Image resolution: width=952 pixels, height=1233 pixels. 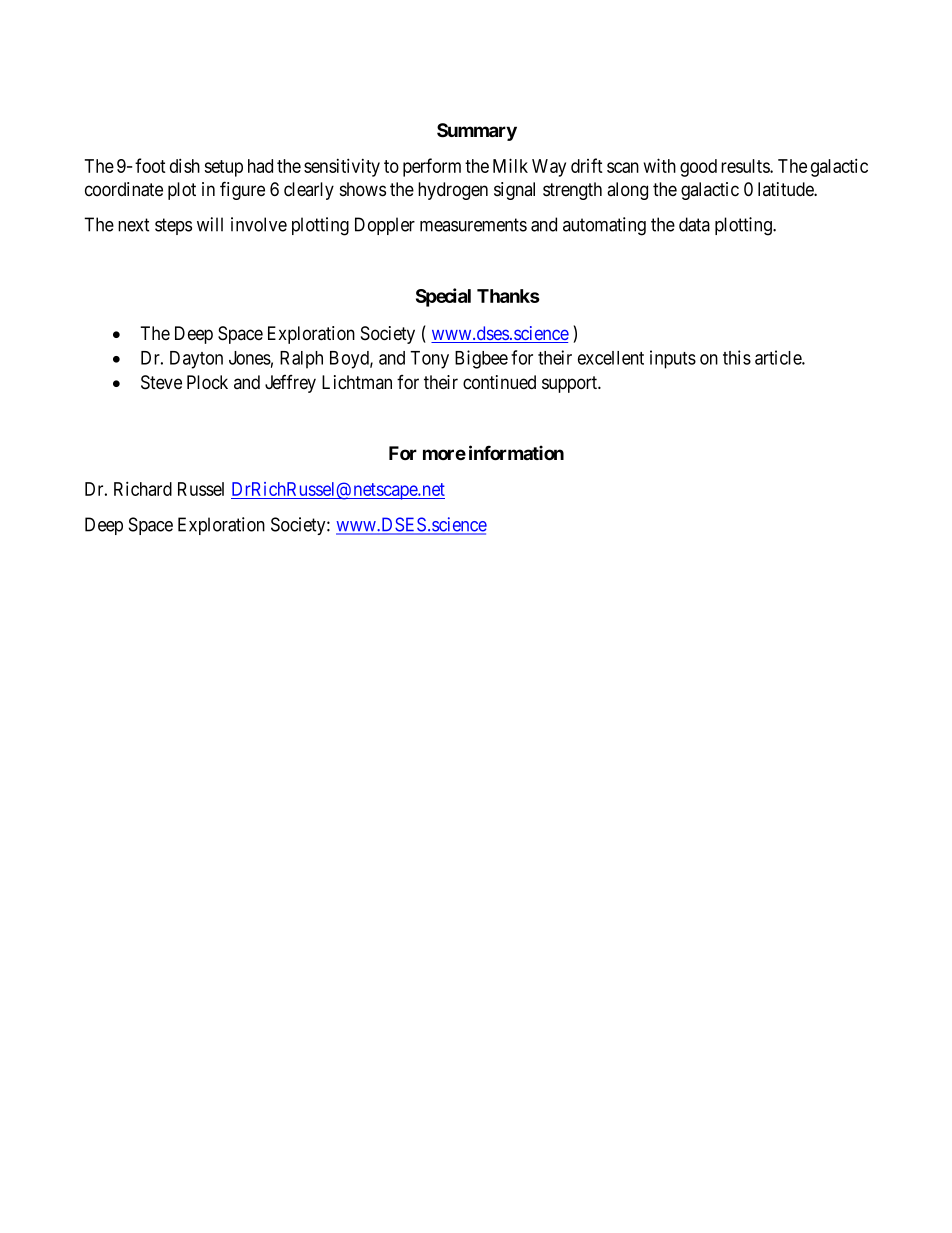 I want to click on continued, so click(x=499, y=382).
